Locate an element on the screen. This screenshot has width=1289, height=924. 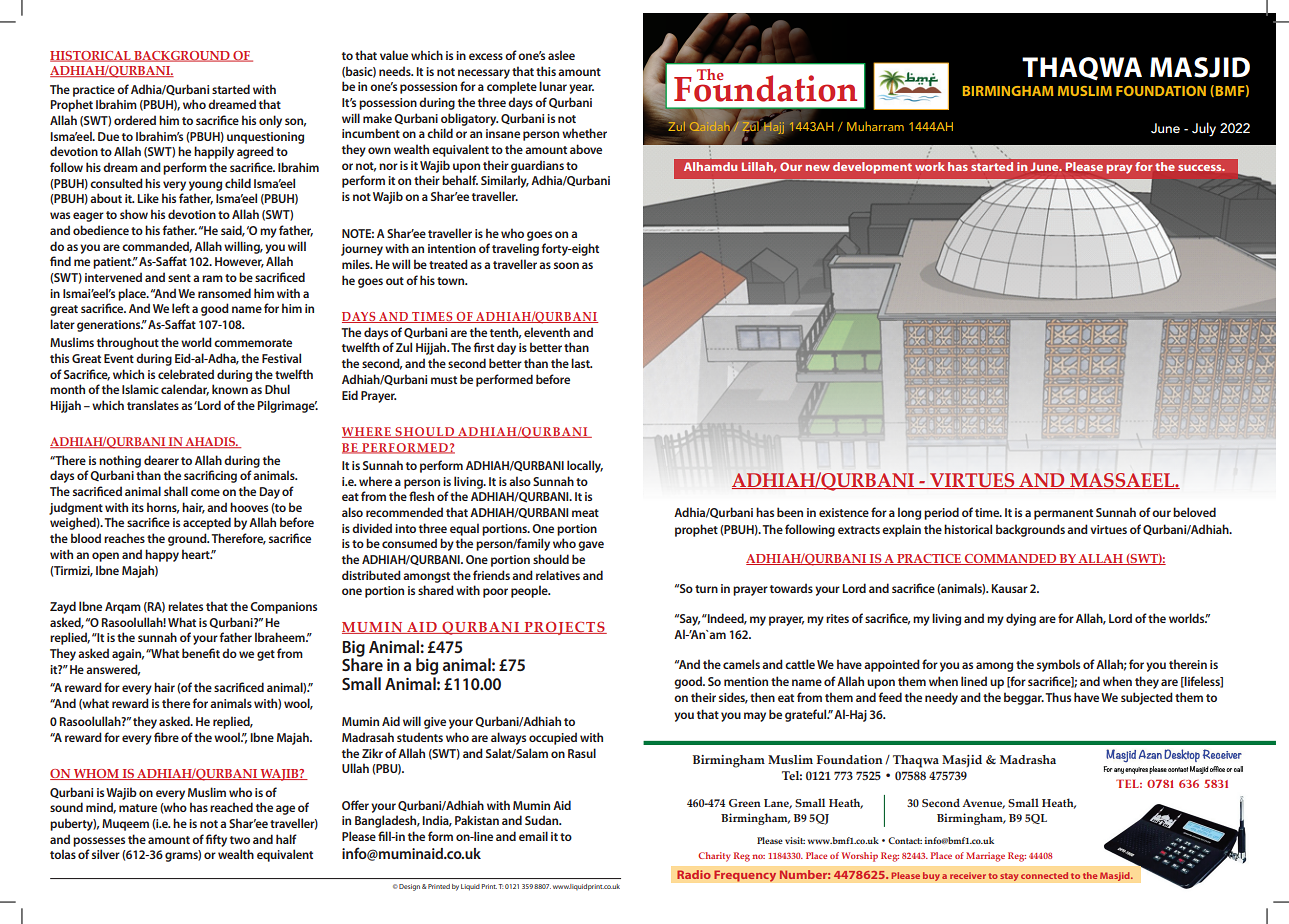
turn is located at coordinates (706, 589).
